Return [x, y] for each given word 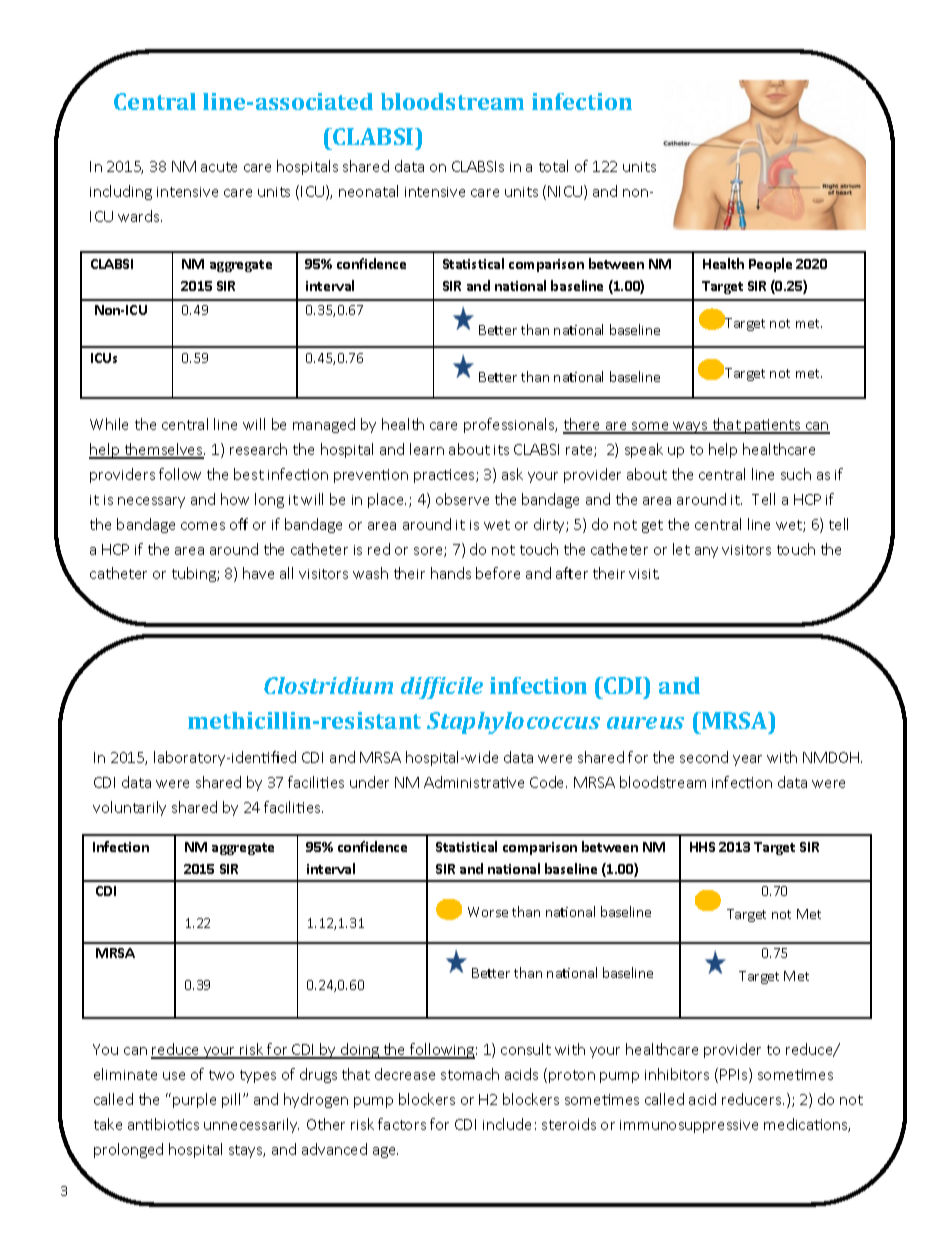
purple [194, 1100]
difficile [442, 688]
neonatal [368, 191]
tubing [195, 574]
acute [219, 167]
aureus [645, 723]
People [770, 265]
